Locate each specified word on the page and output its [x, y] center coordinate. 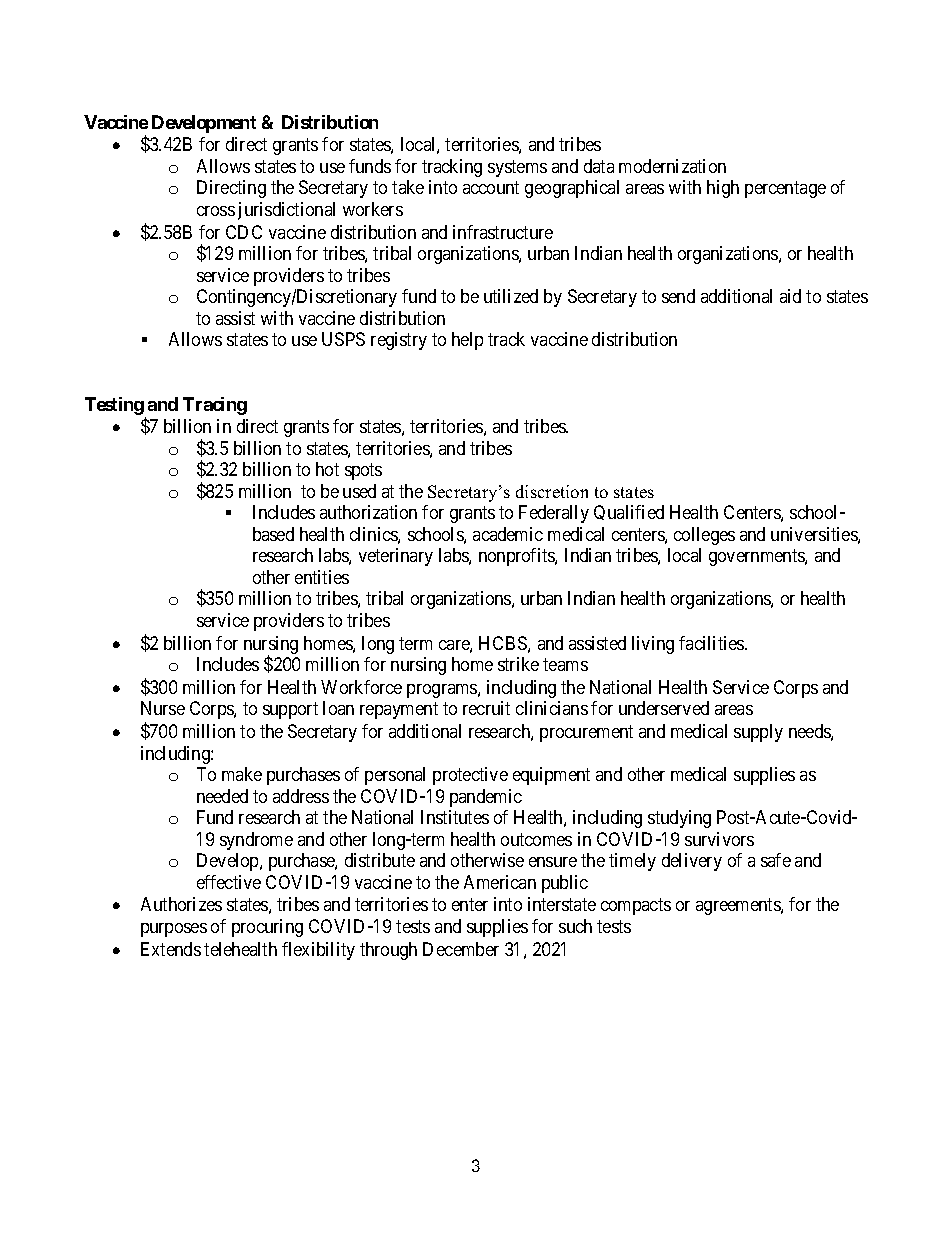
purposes [174, 930]
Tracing [215, 406]
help [467, 341]
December [461, 949]
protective [470, 776]
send [678, 296]
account [491, 188]
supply [758, 733]
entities [322, 577]
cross [216, 211]
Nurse [163, 708]
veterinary [396, 557]
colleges [704, 536]
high [723, 189]
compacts [636, 907]
